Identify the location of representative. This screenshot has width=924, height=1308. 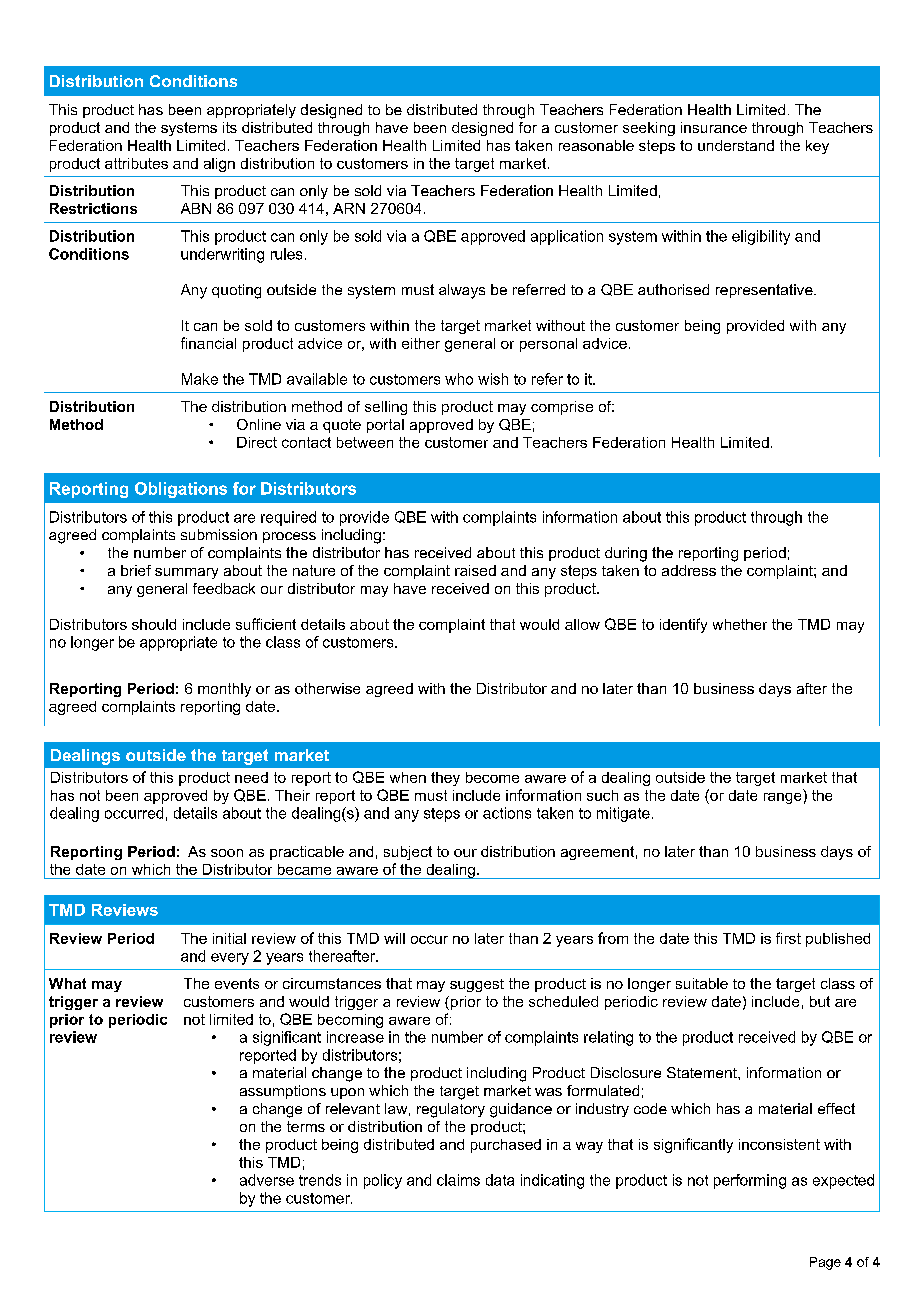
(765, 291).
